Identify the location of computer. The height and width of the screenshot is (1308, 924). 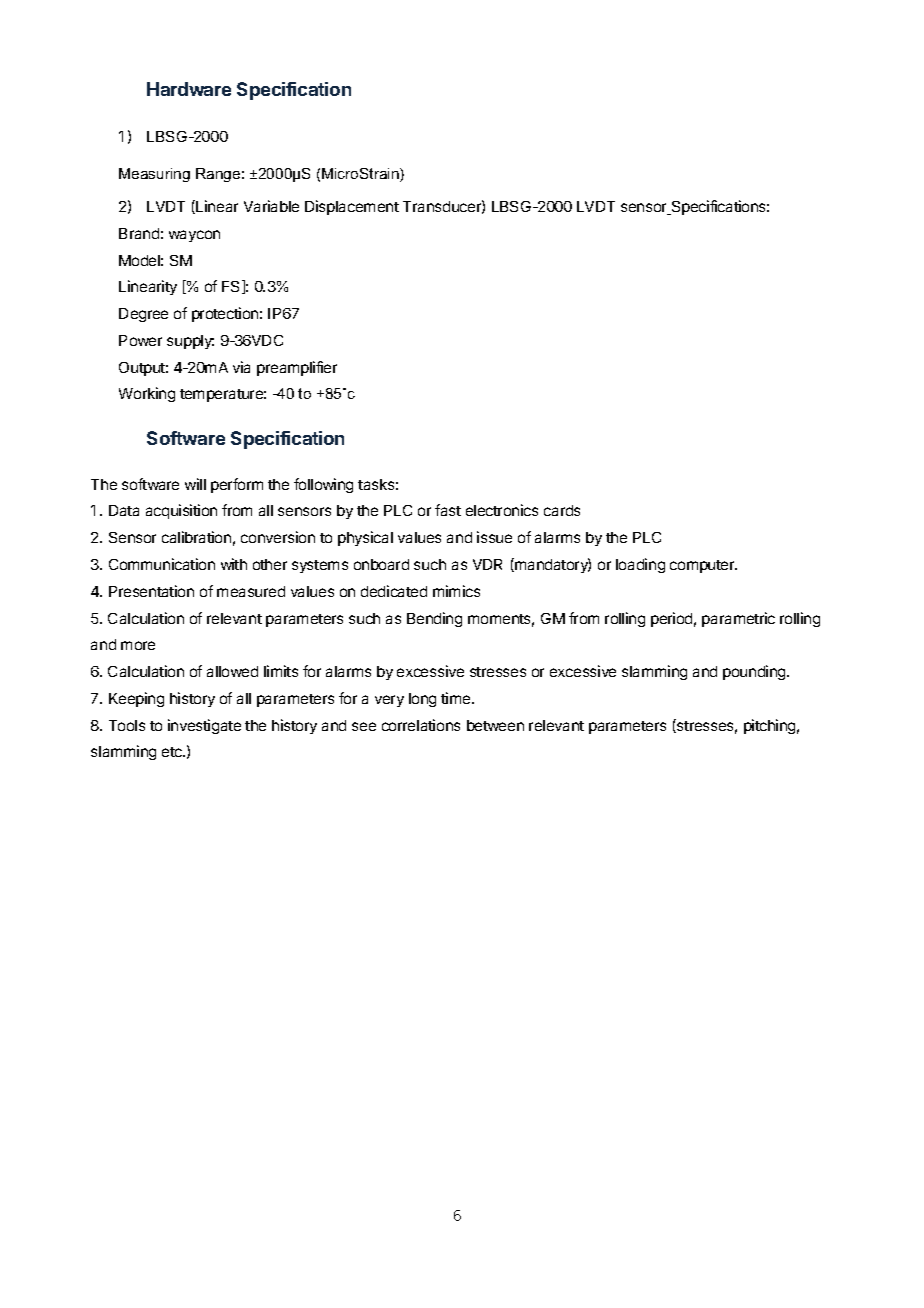
(703, 566).
